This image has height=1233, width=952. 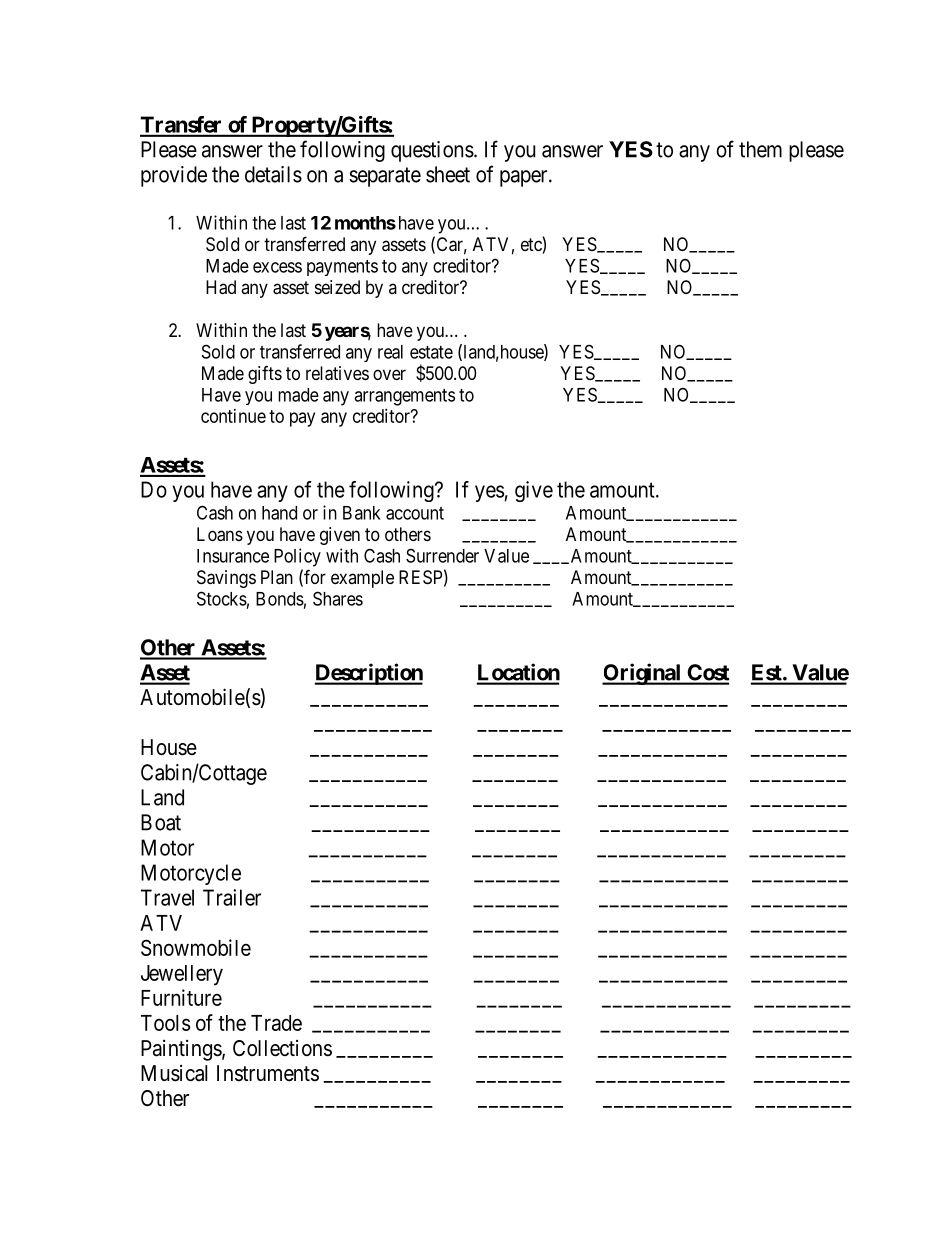 What do you see at coordinates (404, 397) in the image?
I see `arrangements` at bounding box center [404, 397].
